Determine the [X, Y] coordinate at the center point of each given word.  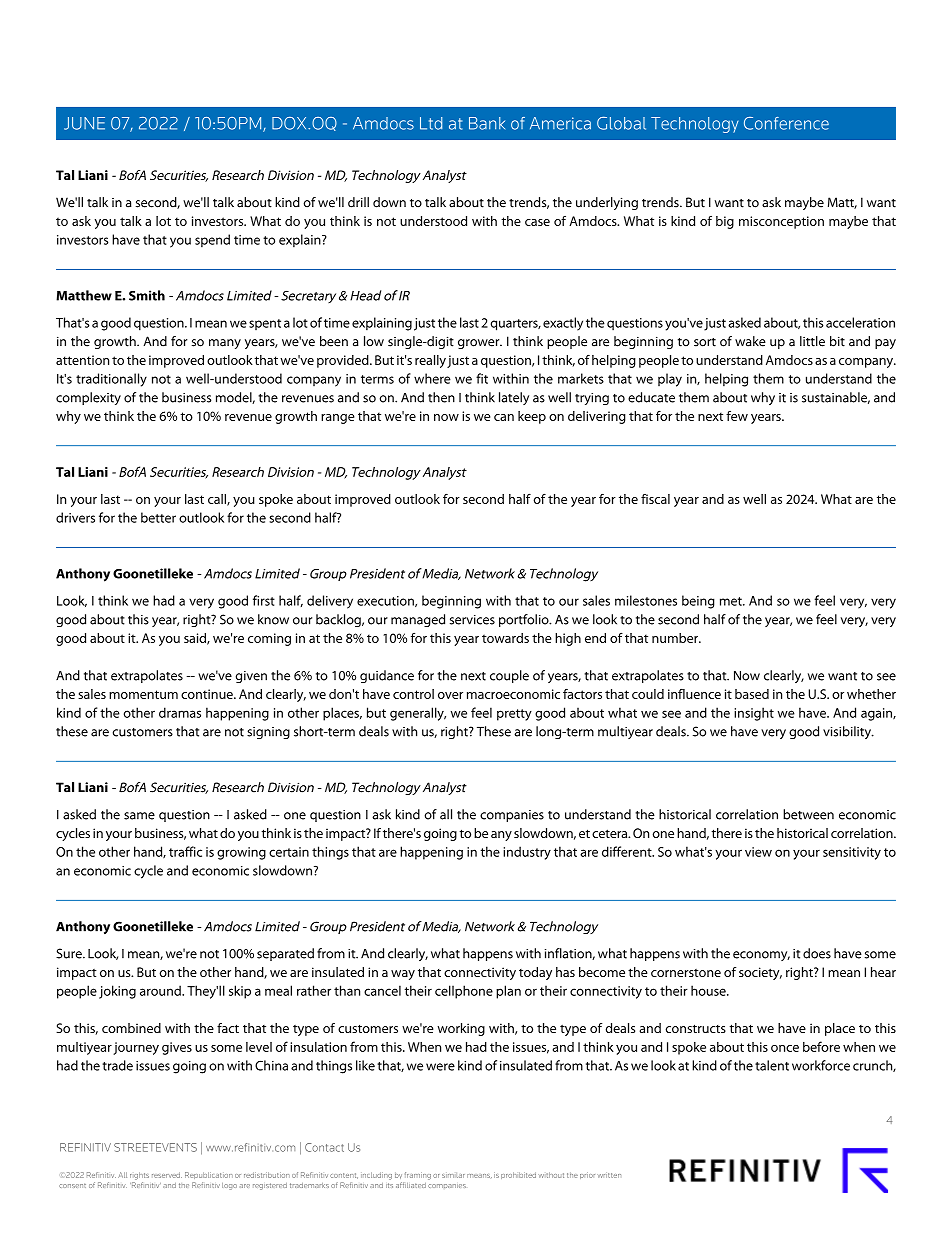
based [752, 694]
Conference [786, 123]
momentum [143, 694]
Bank [487, 123]
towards [505, 638]
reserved [167, 1175]
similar [453, 1175]
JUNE [84, 123]
